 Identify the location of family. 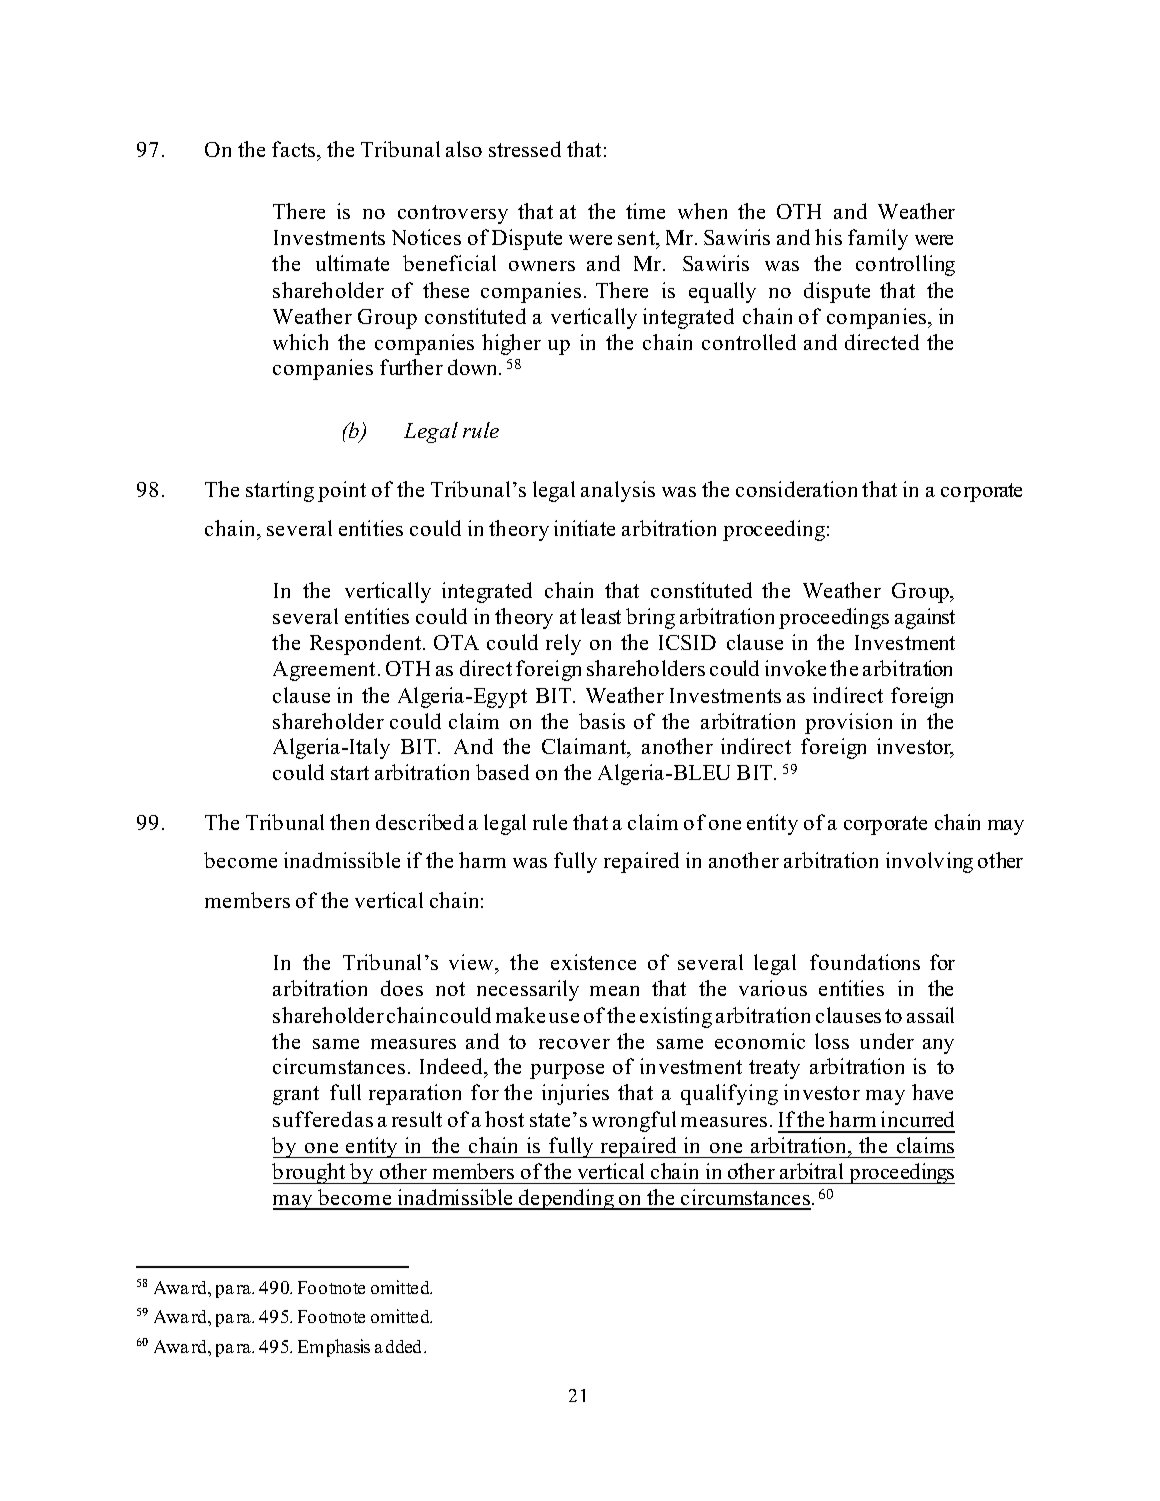
(878, 239).
